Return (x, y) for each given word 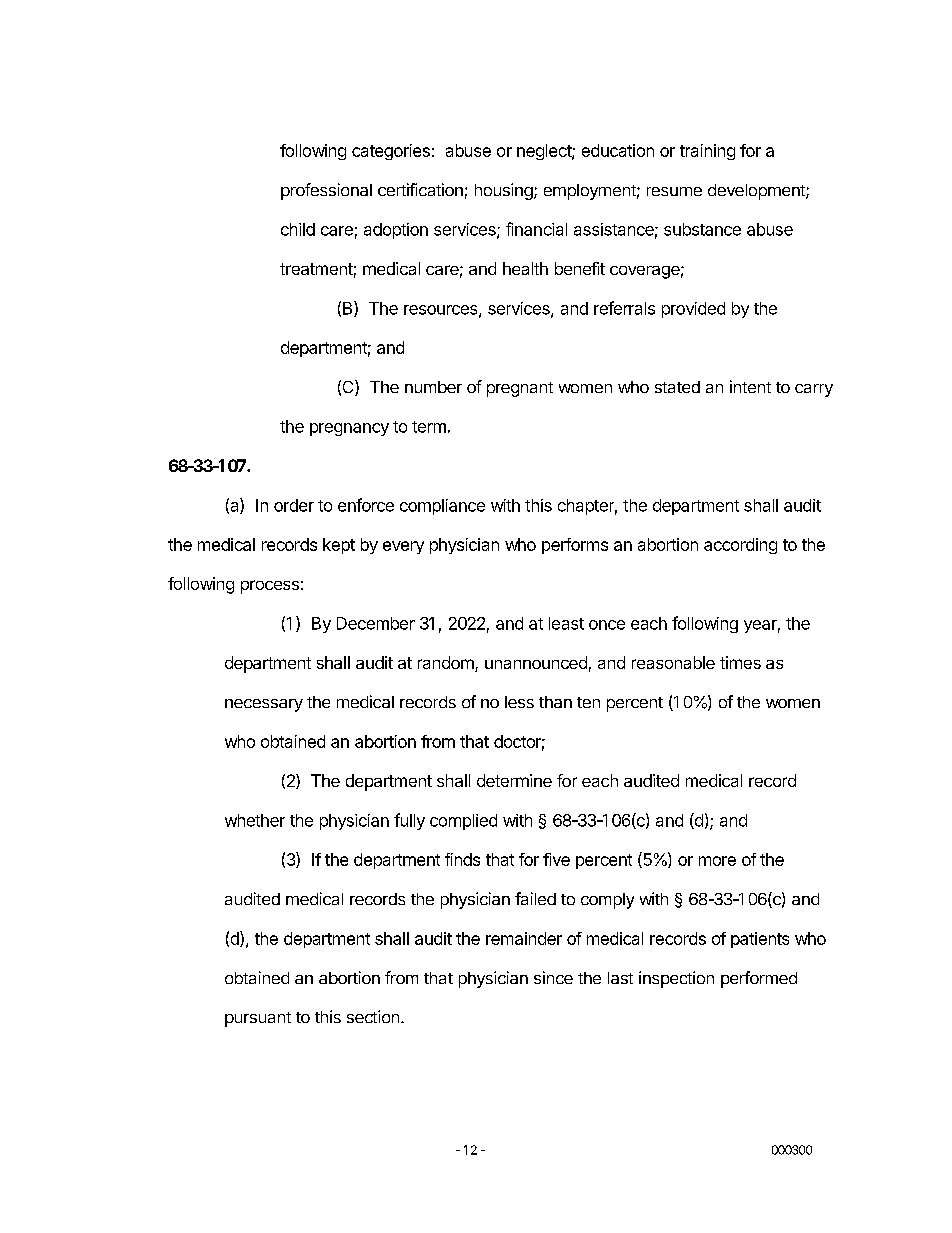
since (553, 977)
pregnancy (349, 429)
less (519, 702)
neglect (545, 152)
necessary (264, 705)
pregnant (520, 389)
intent (750, 386)
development (757, 192)
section (373, 1016)
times (740, 662)
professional (326, 191)
